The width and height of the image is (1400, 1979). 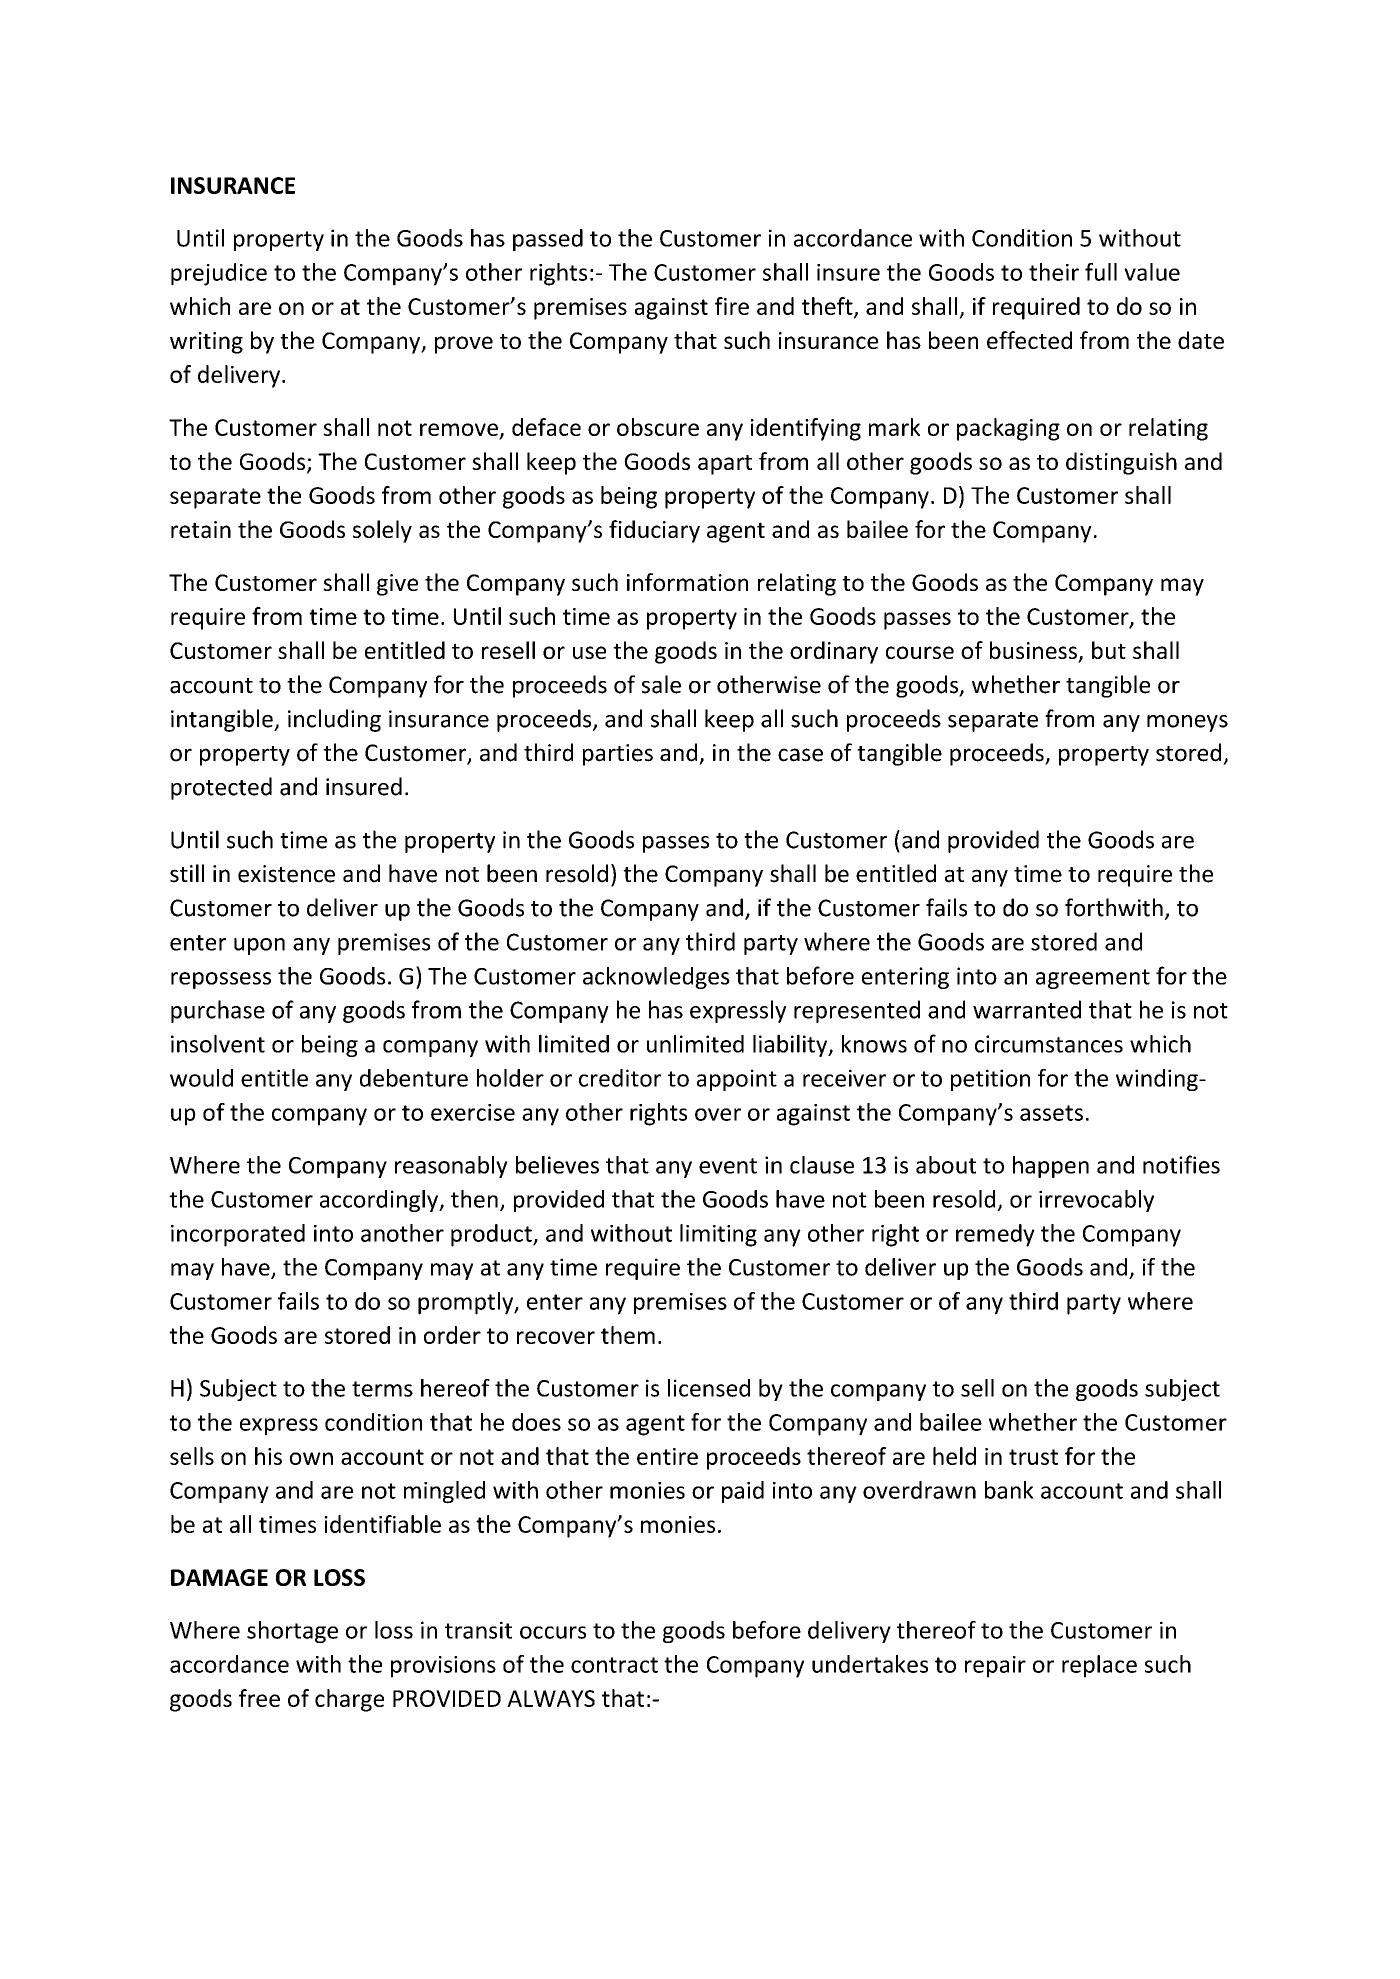 I want to click on full, so click(x=1101, y=272).
